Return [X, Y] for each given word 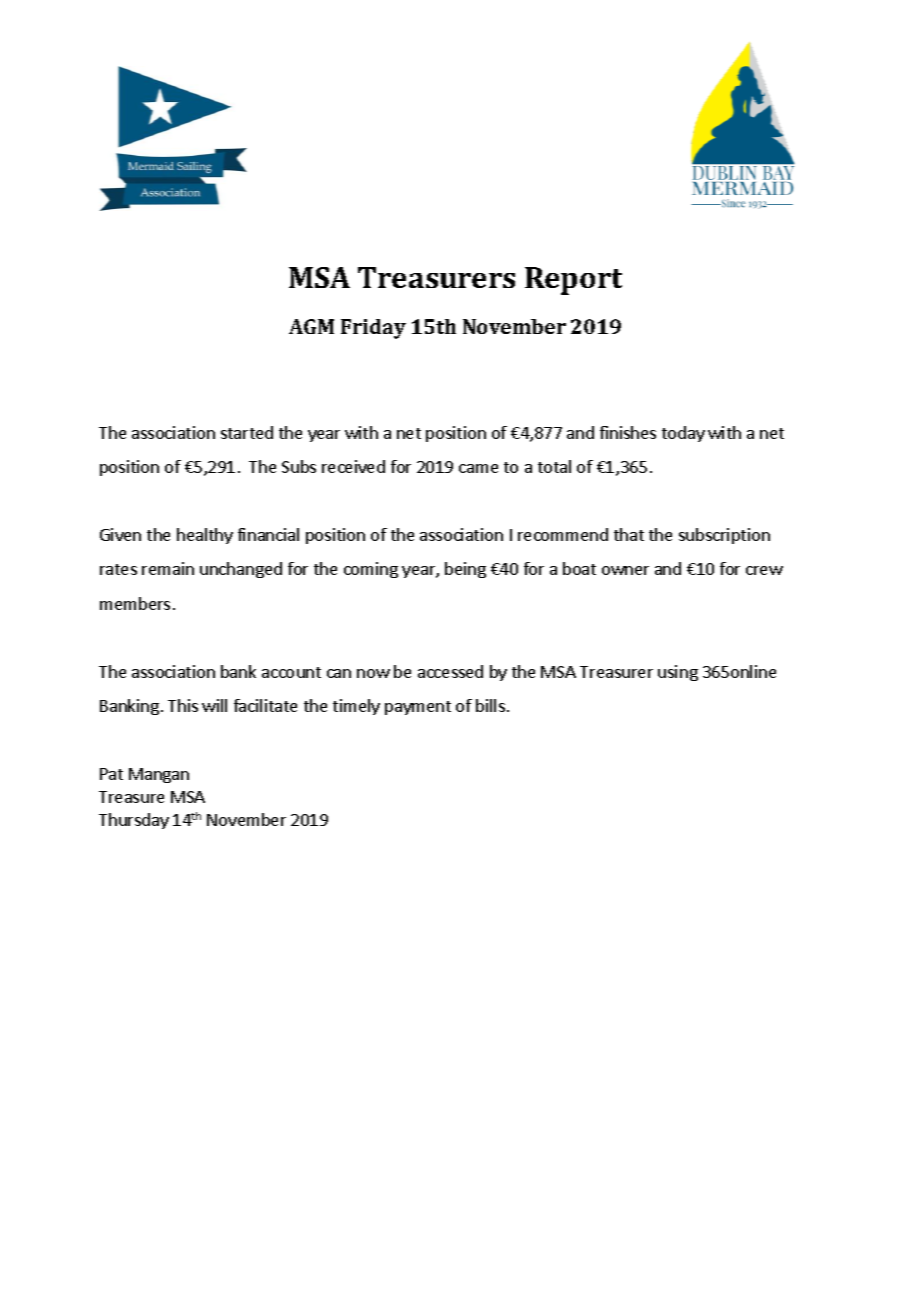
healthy [205, 536]
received [353, 466]
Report [573, 281]
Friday [373, 329]
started [247, 432]
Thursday [134, 821]
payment [418, 708]
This [183, 705]
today [683, 434]
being [465, 570]
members [135, 603]
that [629, 534]
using [678, 673]
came [478, 468]
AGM [311, 326]
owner [625, 570]
